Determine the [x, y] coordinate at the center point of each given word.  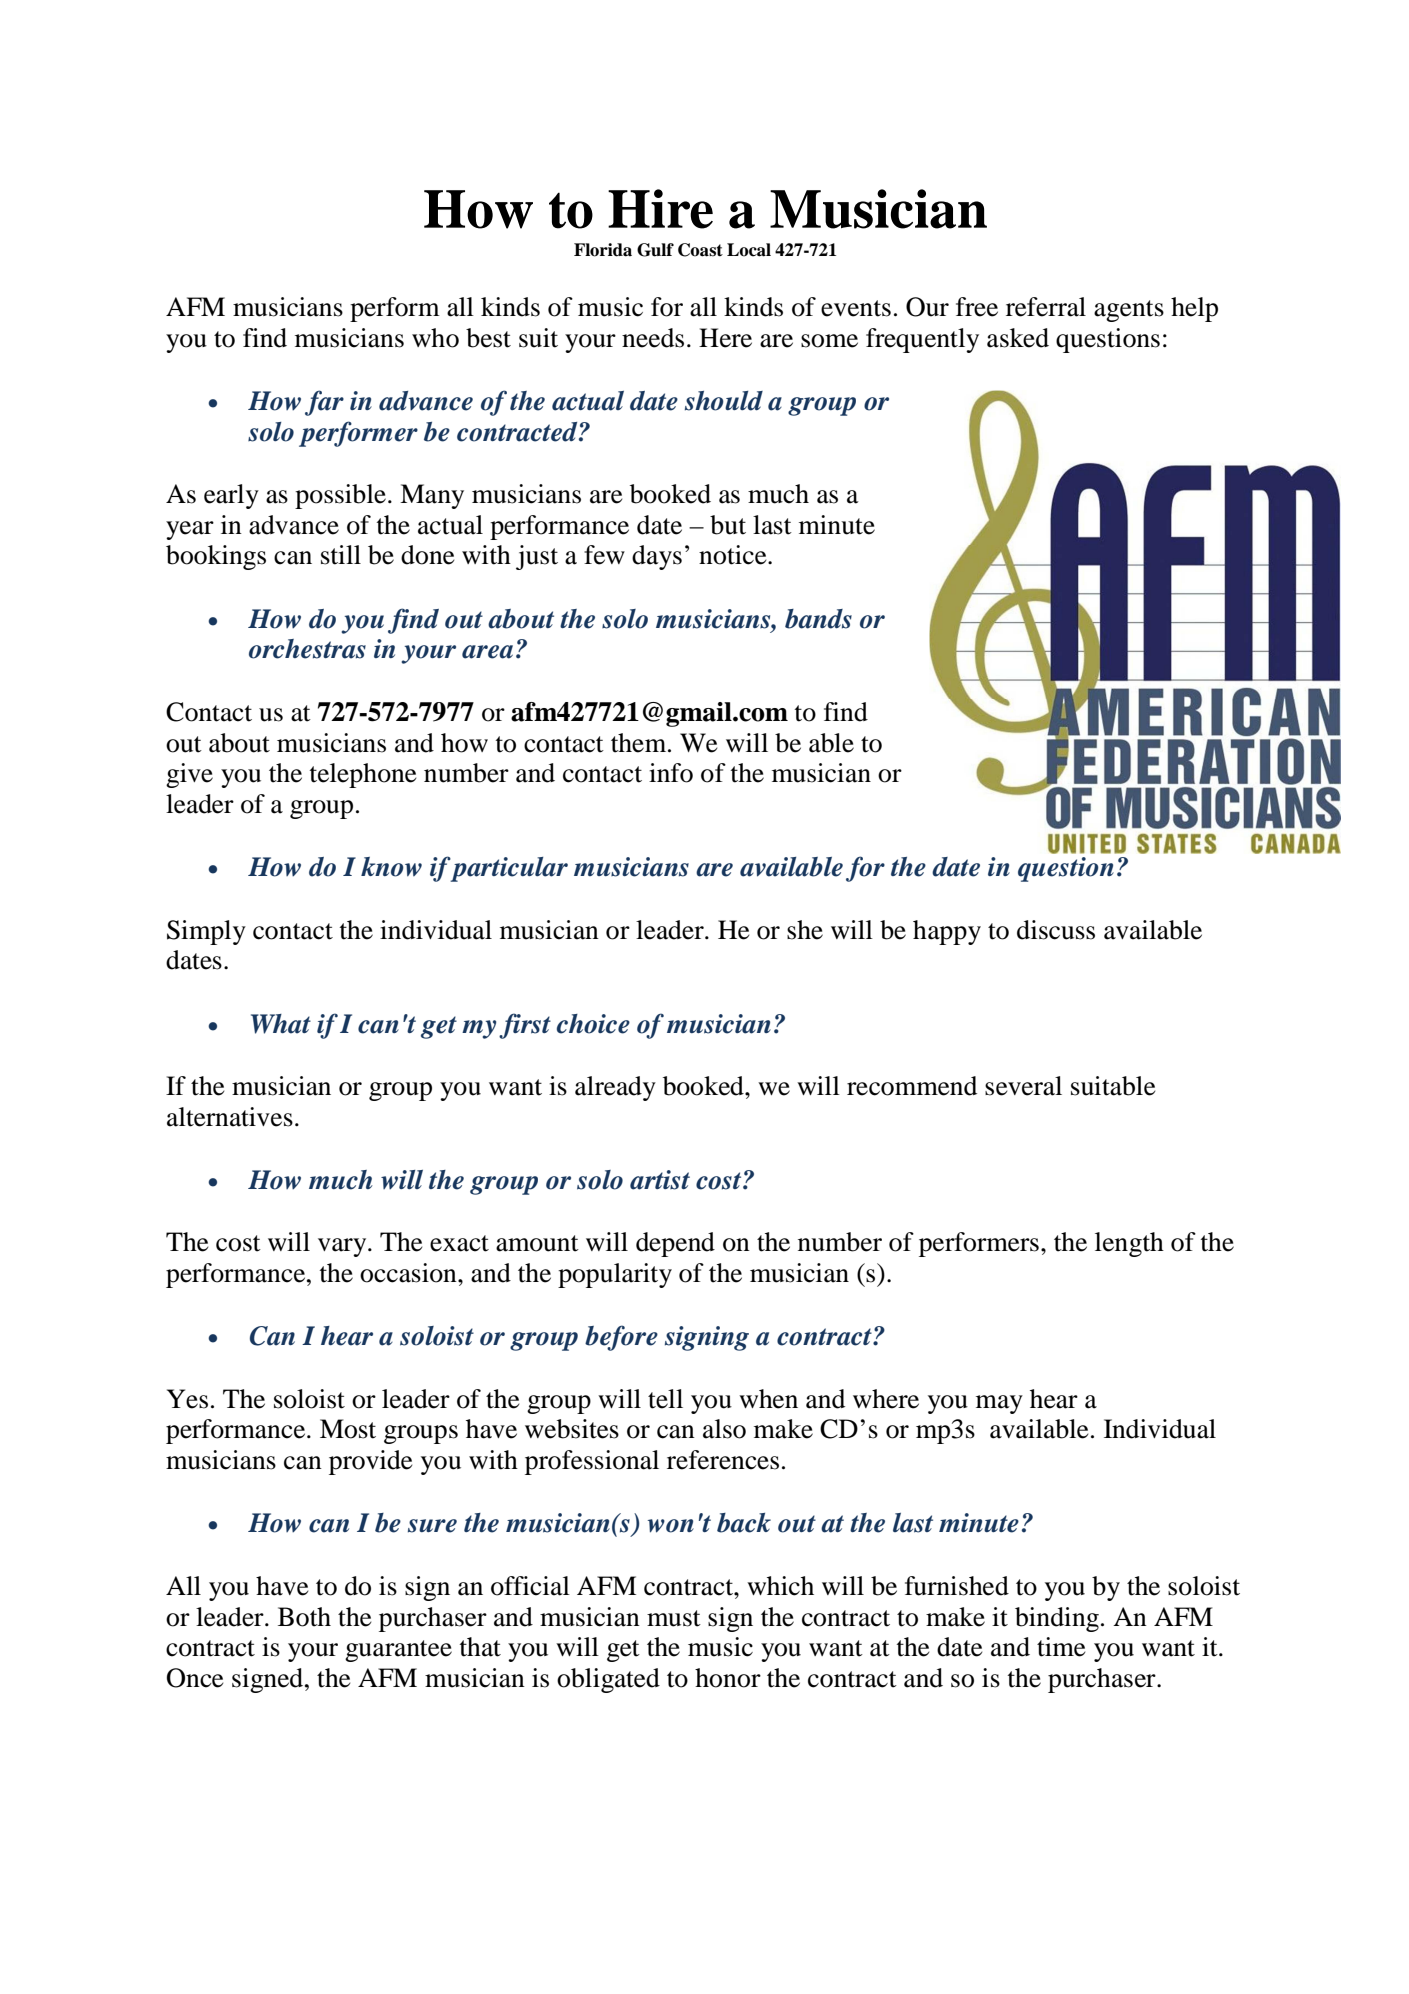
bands [818, 619]
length [1129, 1244]
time [1061, 1647]
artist [660, 1180]
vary [343, 1247]
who [435, 338]
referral [1046, 307]
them [640, 743]
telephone [362, 775]
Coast [700, 250]
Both [304, 1617]
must [674, 1618]
